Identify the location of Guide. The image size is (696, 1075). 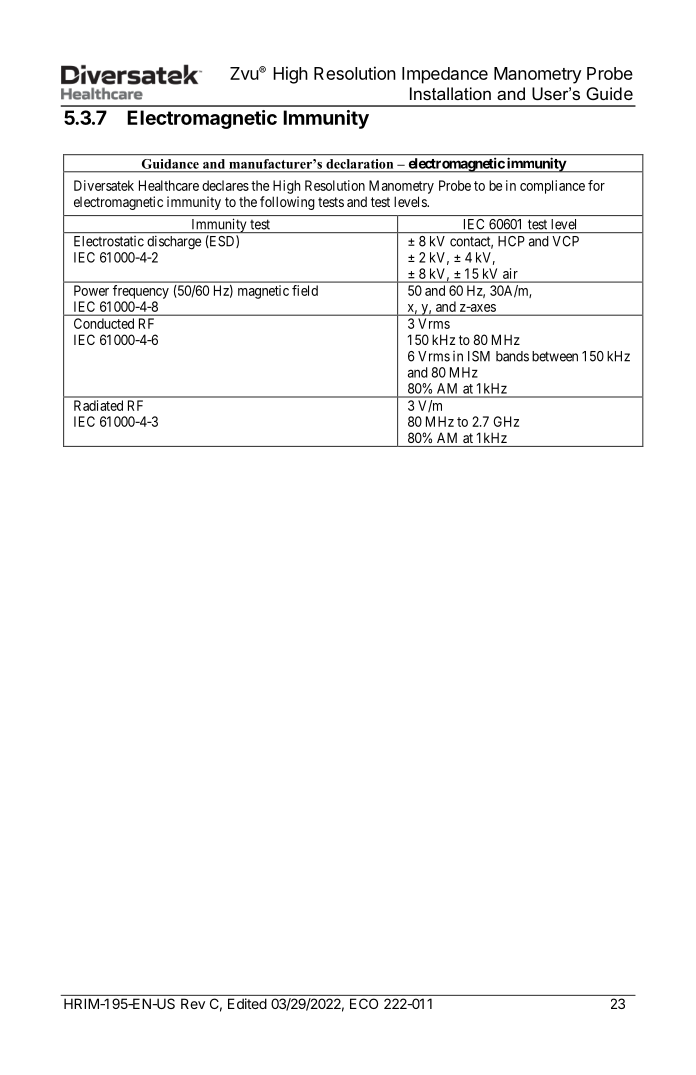
(609, 93).
